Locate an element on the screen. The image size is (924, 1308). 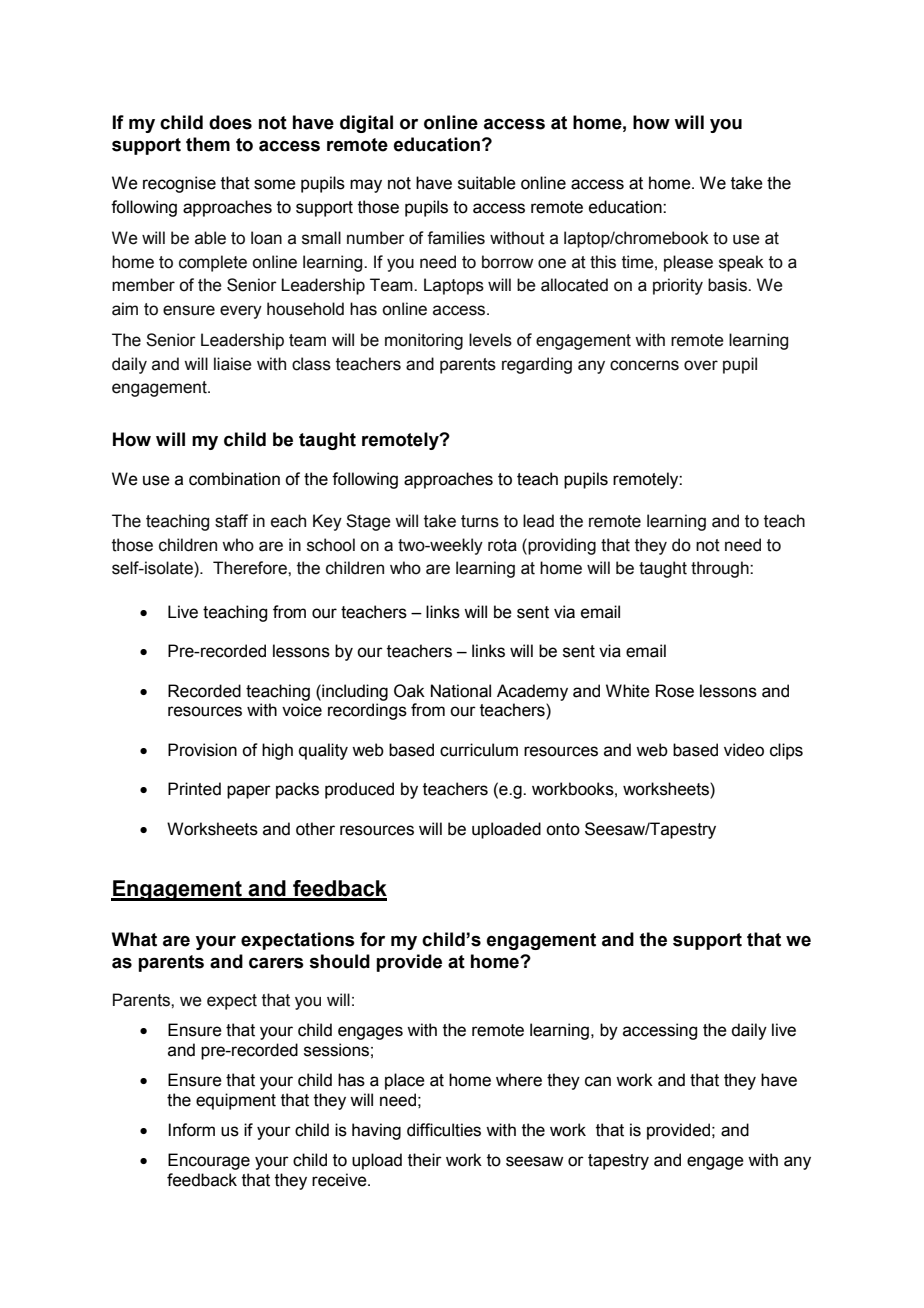
monitoring is located at coordinates (424, 341).
